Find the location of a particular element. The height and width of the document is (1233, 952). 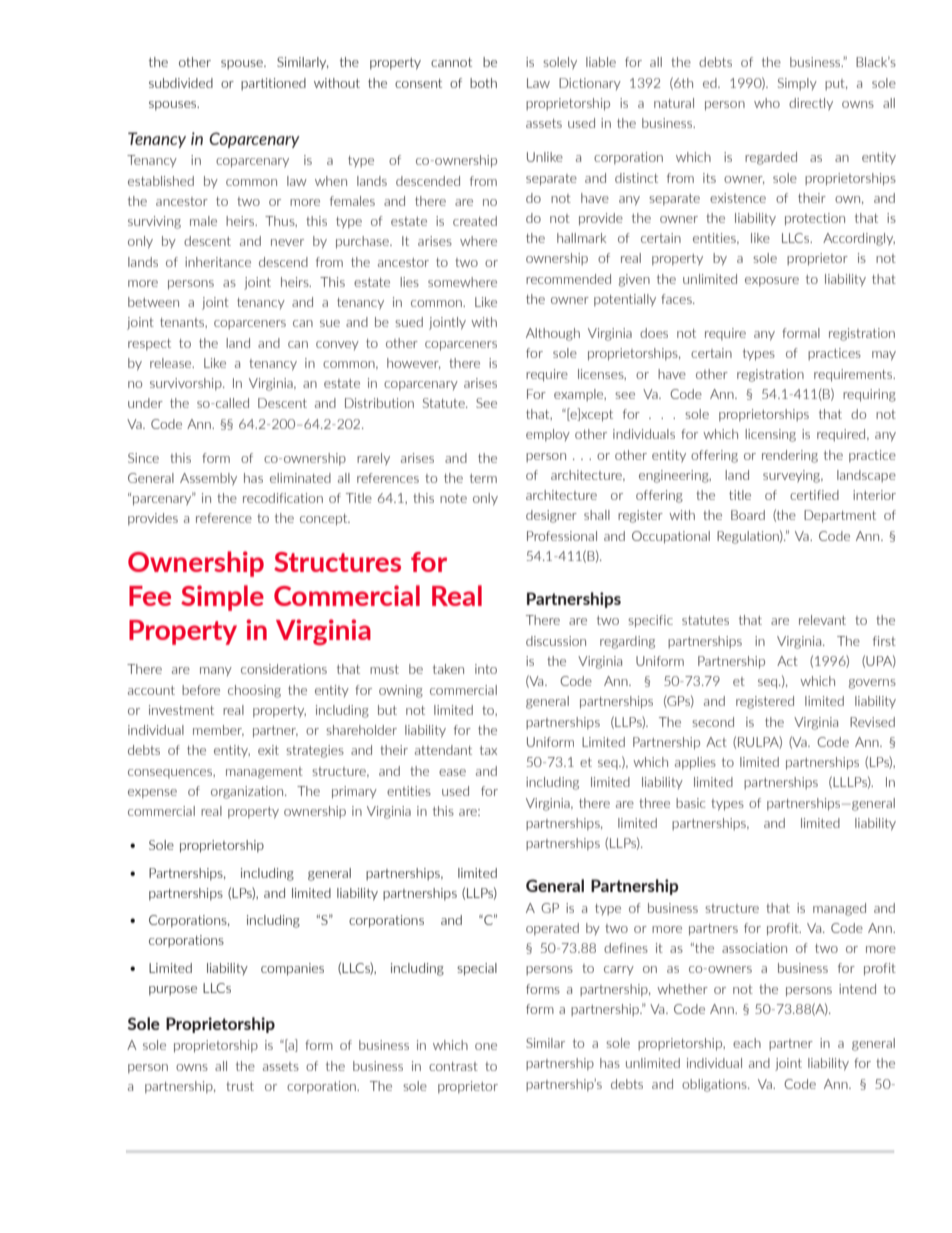

contrast is located at coordinates (453, 1066).
